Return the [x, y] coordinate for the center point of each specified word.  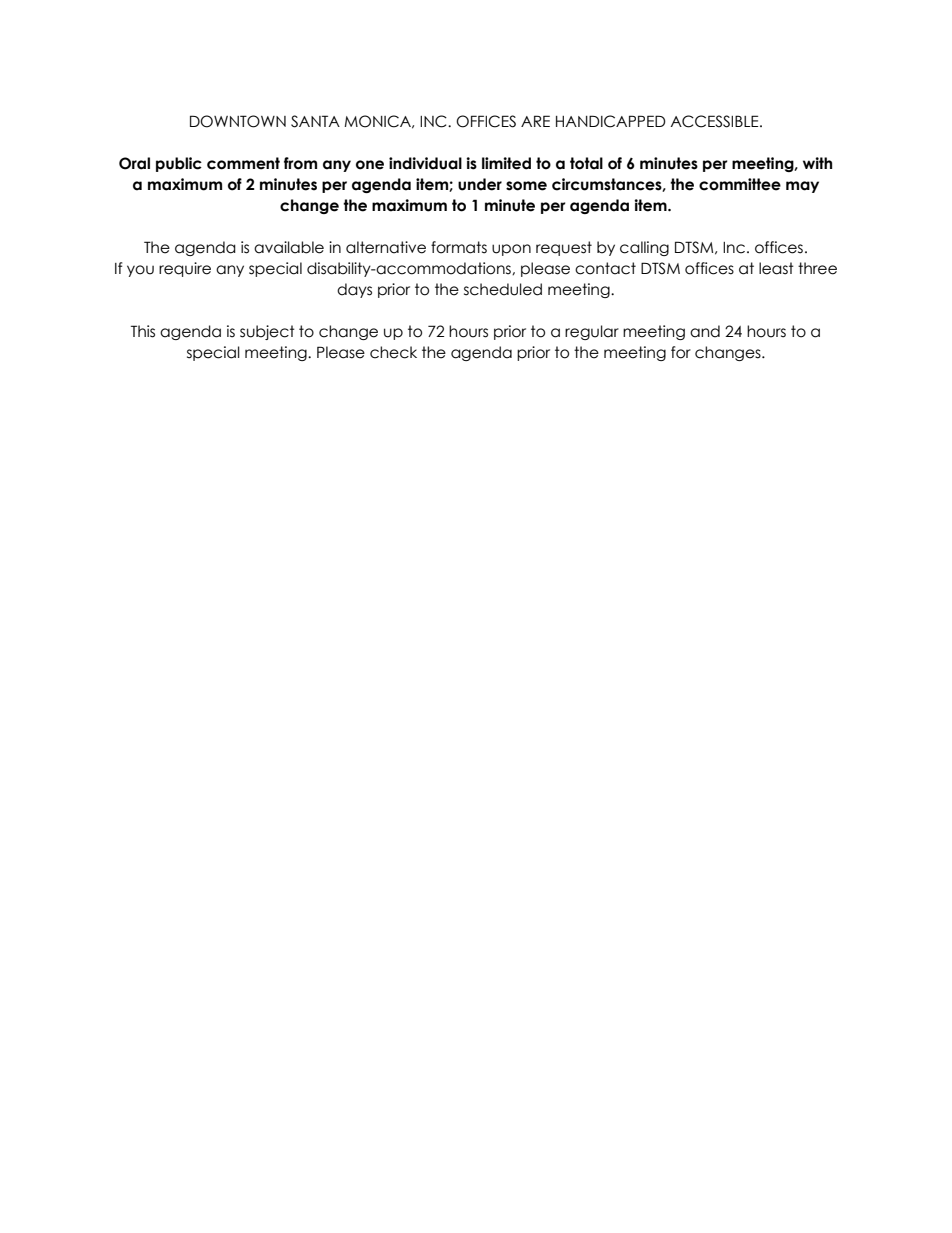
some [526, 186]
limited [506, 163]
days [354, 290]
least [776, 268]
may [802, 187]
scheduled [503, 289]
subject [267, 332]
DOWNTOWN [238, 121]
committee [740, 184]
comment [243, 163]
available [289, 247]
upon [511, 250]
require [185, 269]
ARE [535, 121]
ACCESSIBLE [715, 121]
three [817, 268]
